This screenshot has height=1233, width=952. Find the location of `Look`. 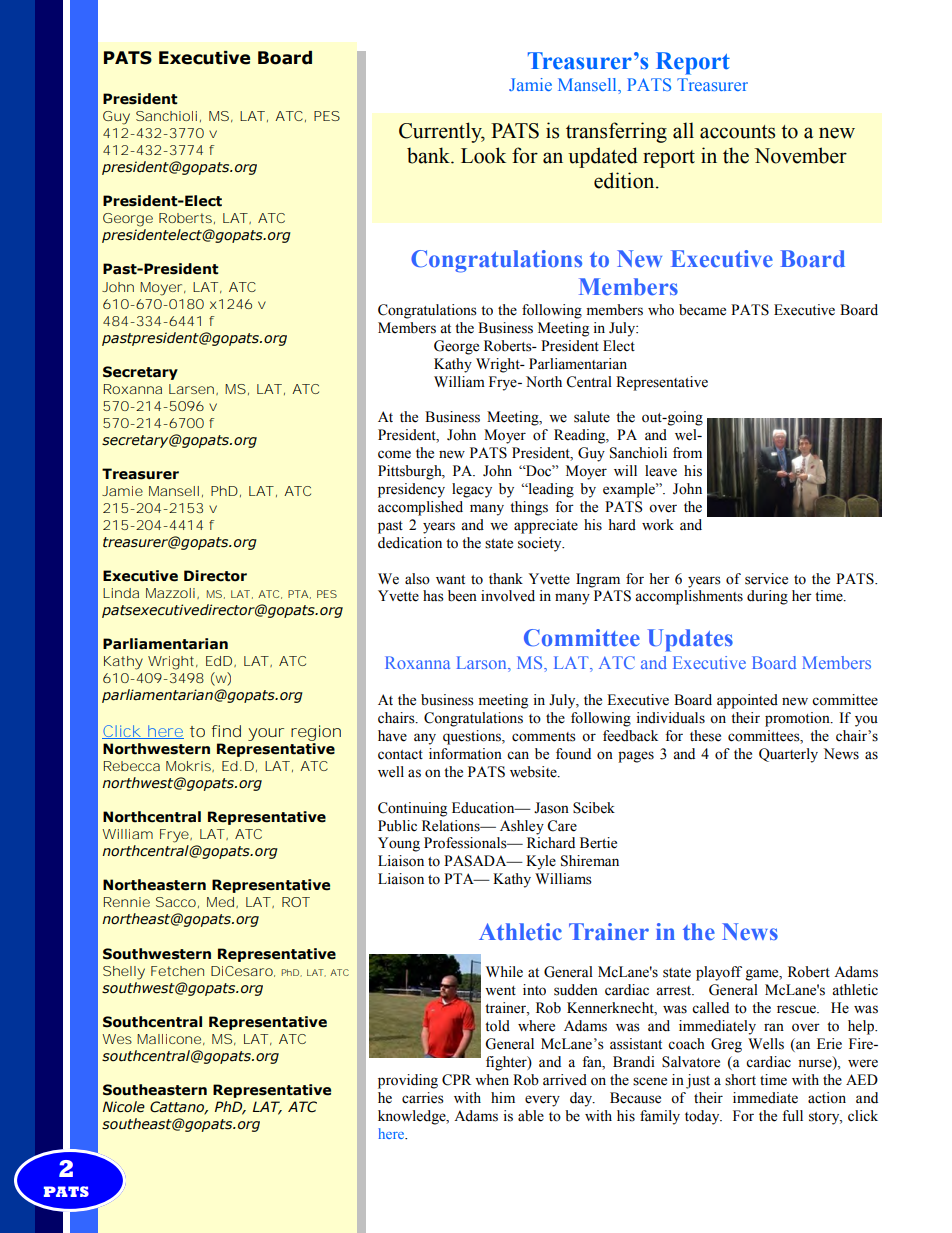

Look is located at coordinates (483, 155).
